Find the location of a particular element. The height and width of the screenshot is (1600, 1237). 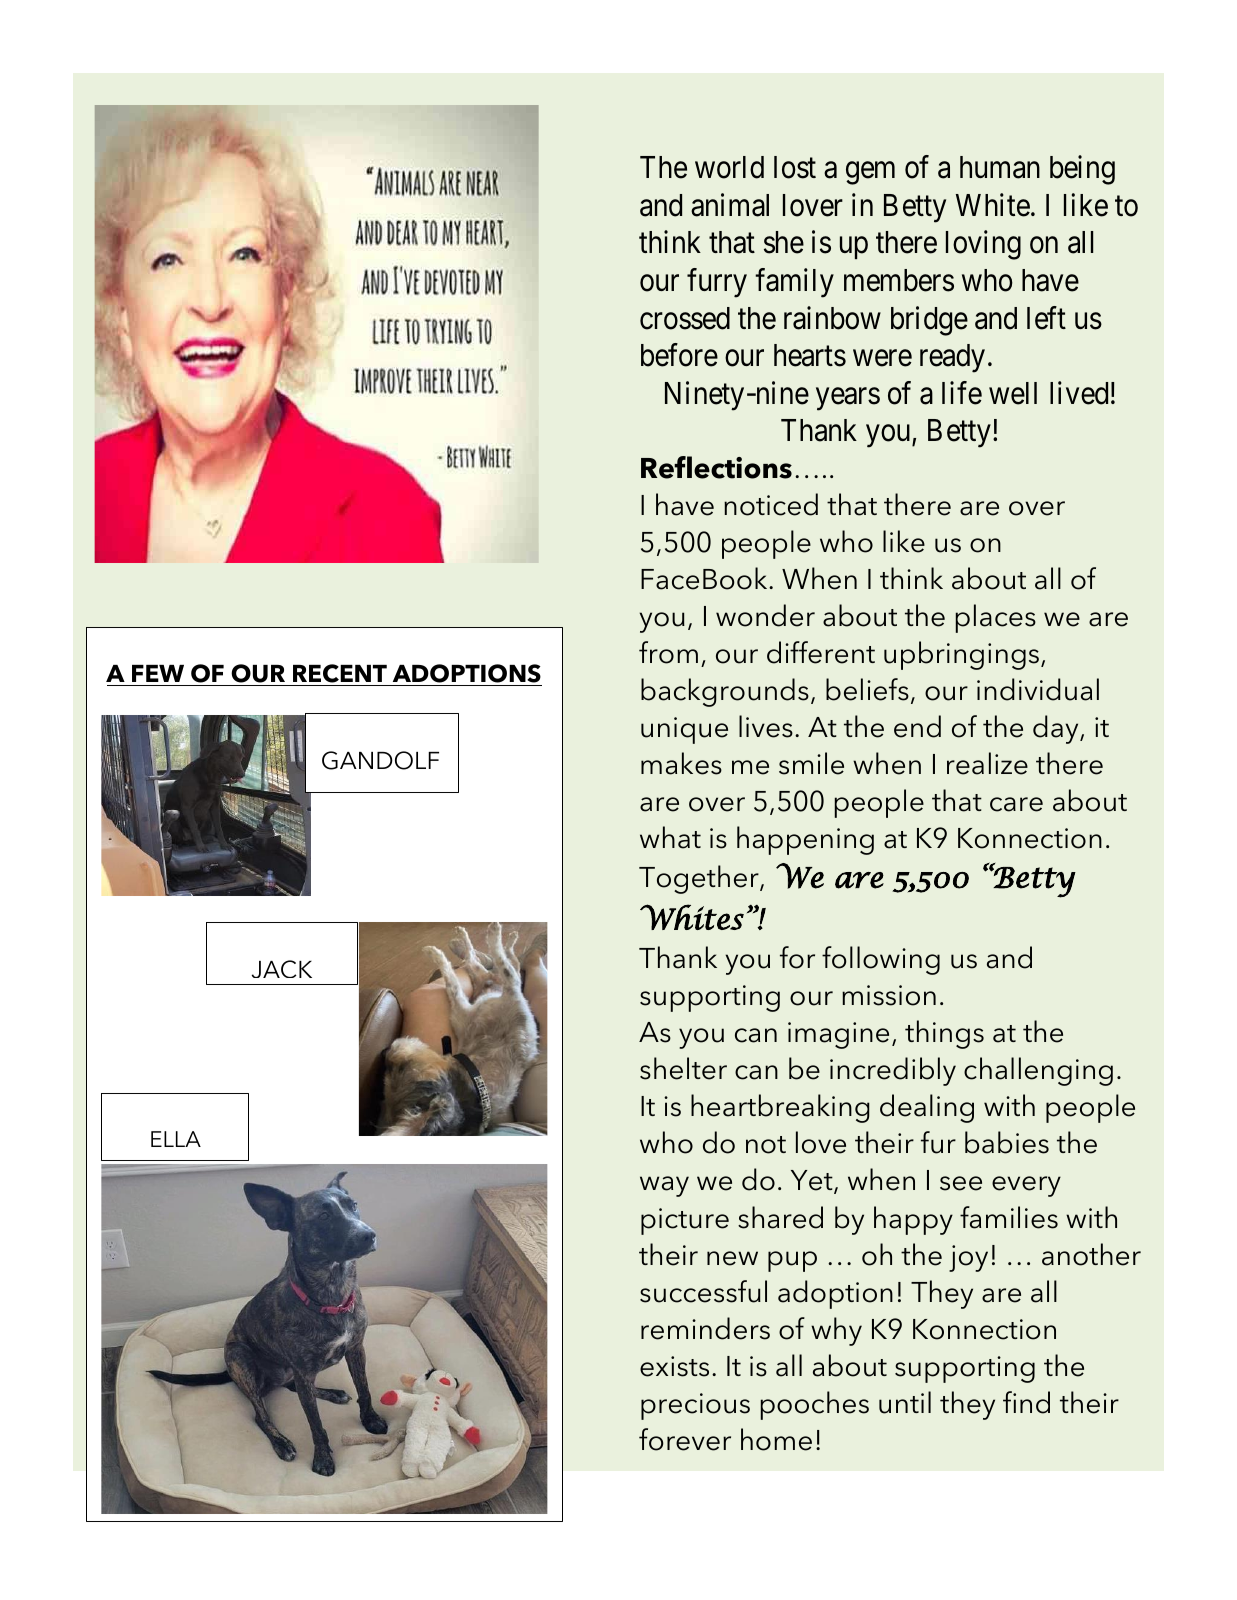

ELLA is located at coordinates (176, 1139).
